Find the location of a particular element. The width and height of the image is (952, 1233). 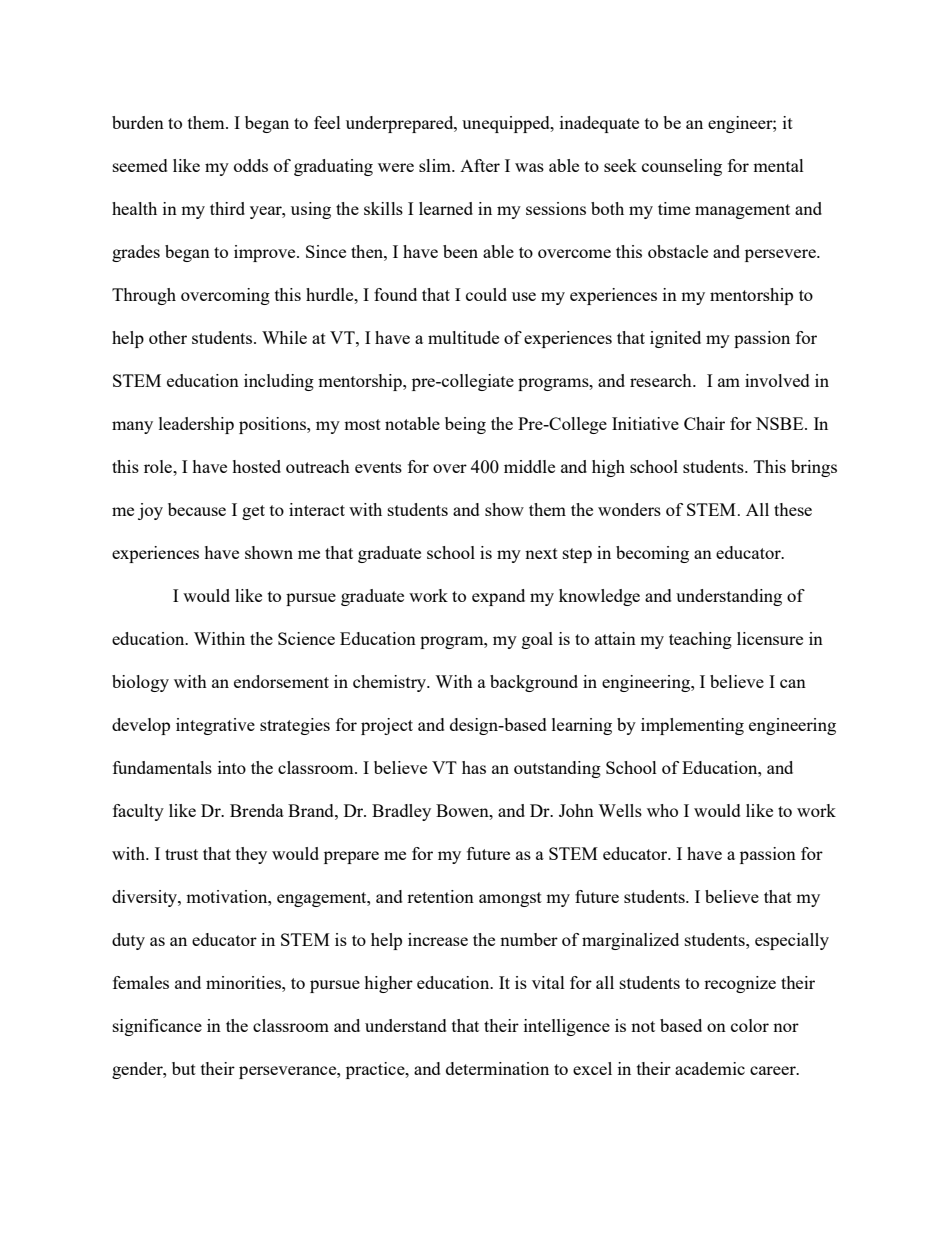

but is located at coordinates (184, 1068).
